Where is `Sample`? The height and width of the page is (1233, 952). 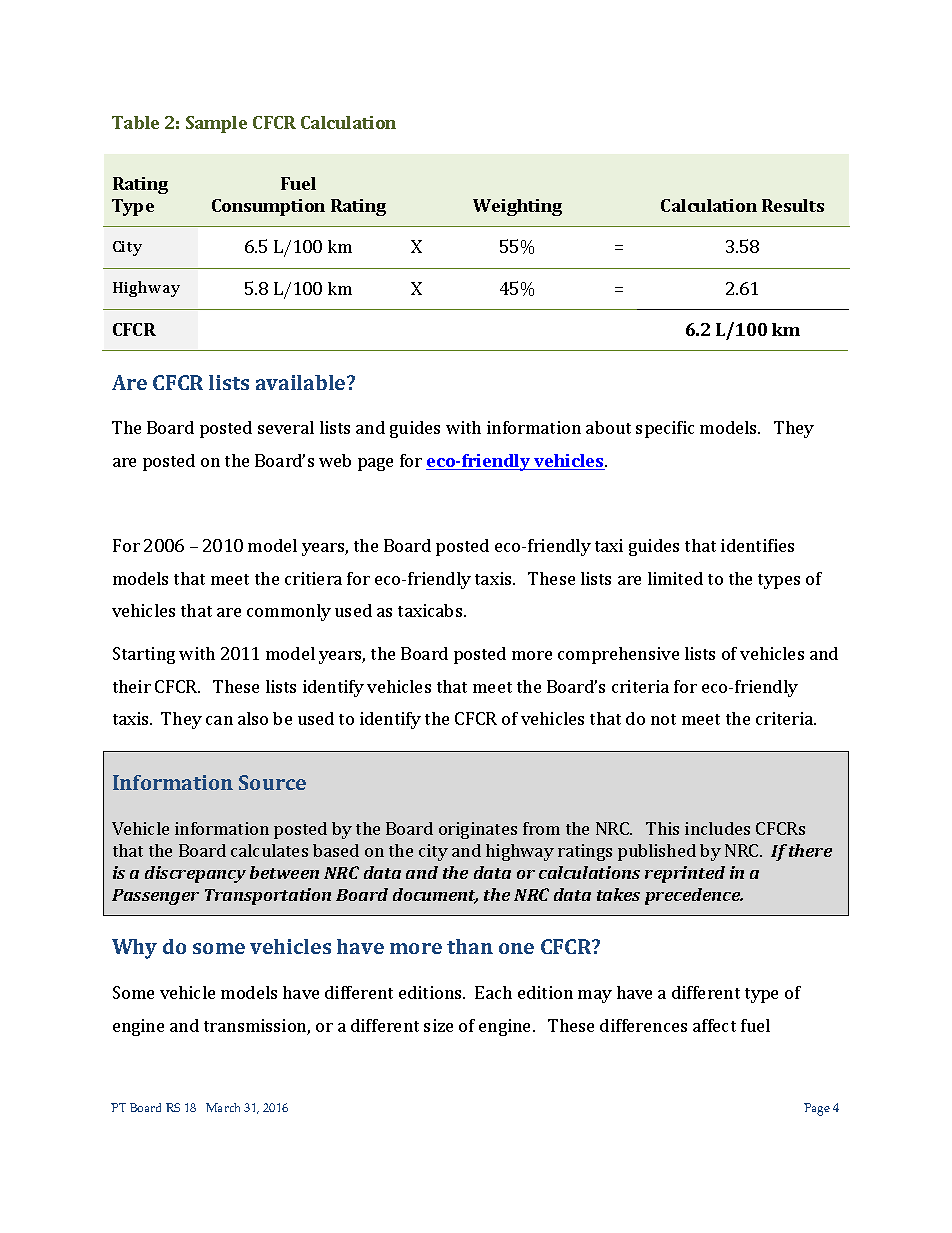
Sample is located at coordinates (216, 124).
